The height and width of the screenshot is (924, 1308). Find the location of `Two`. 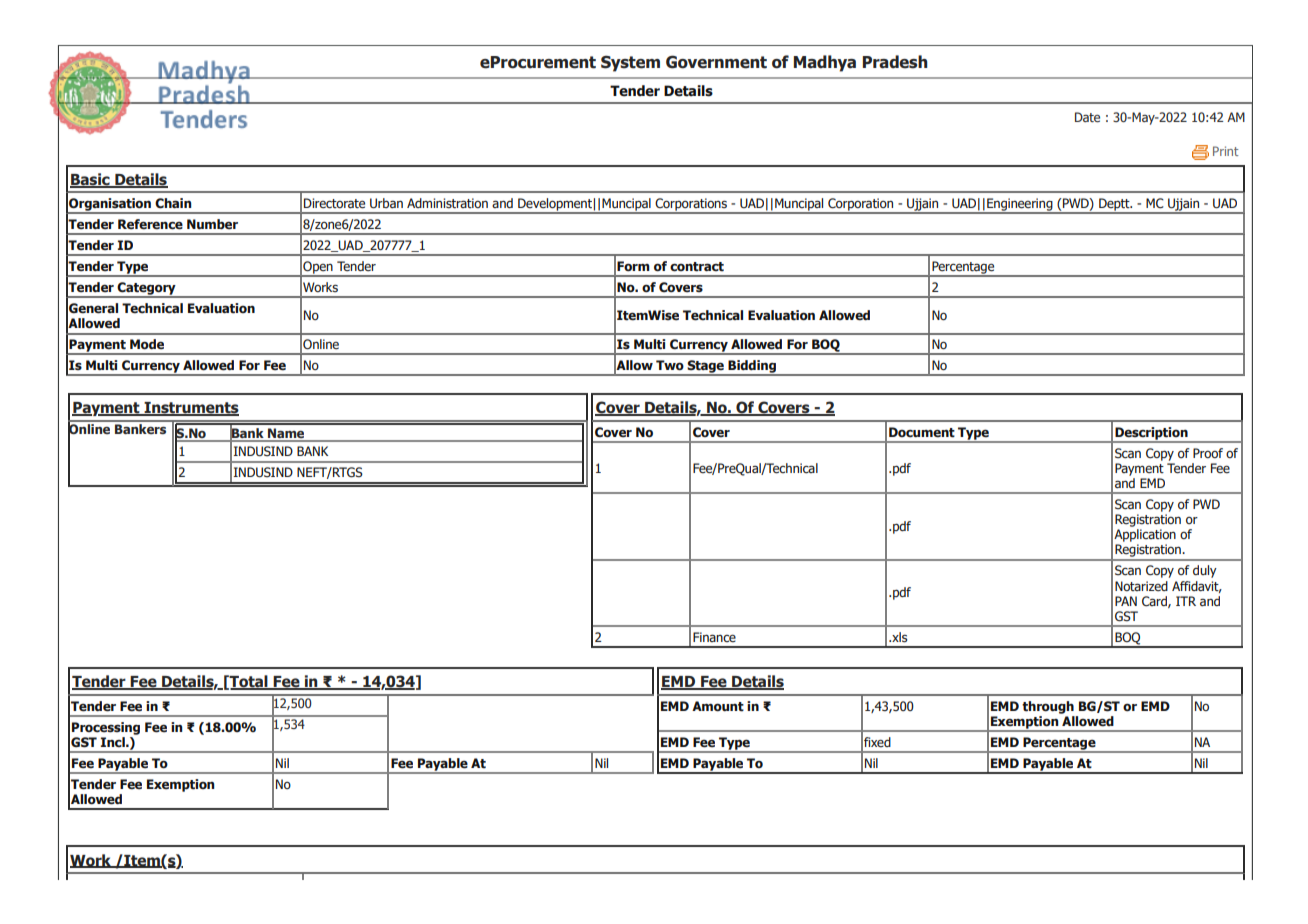

Two is located at coordinates (670, 365).
